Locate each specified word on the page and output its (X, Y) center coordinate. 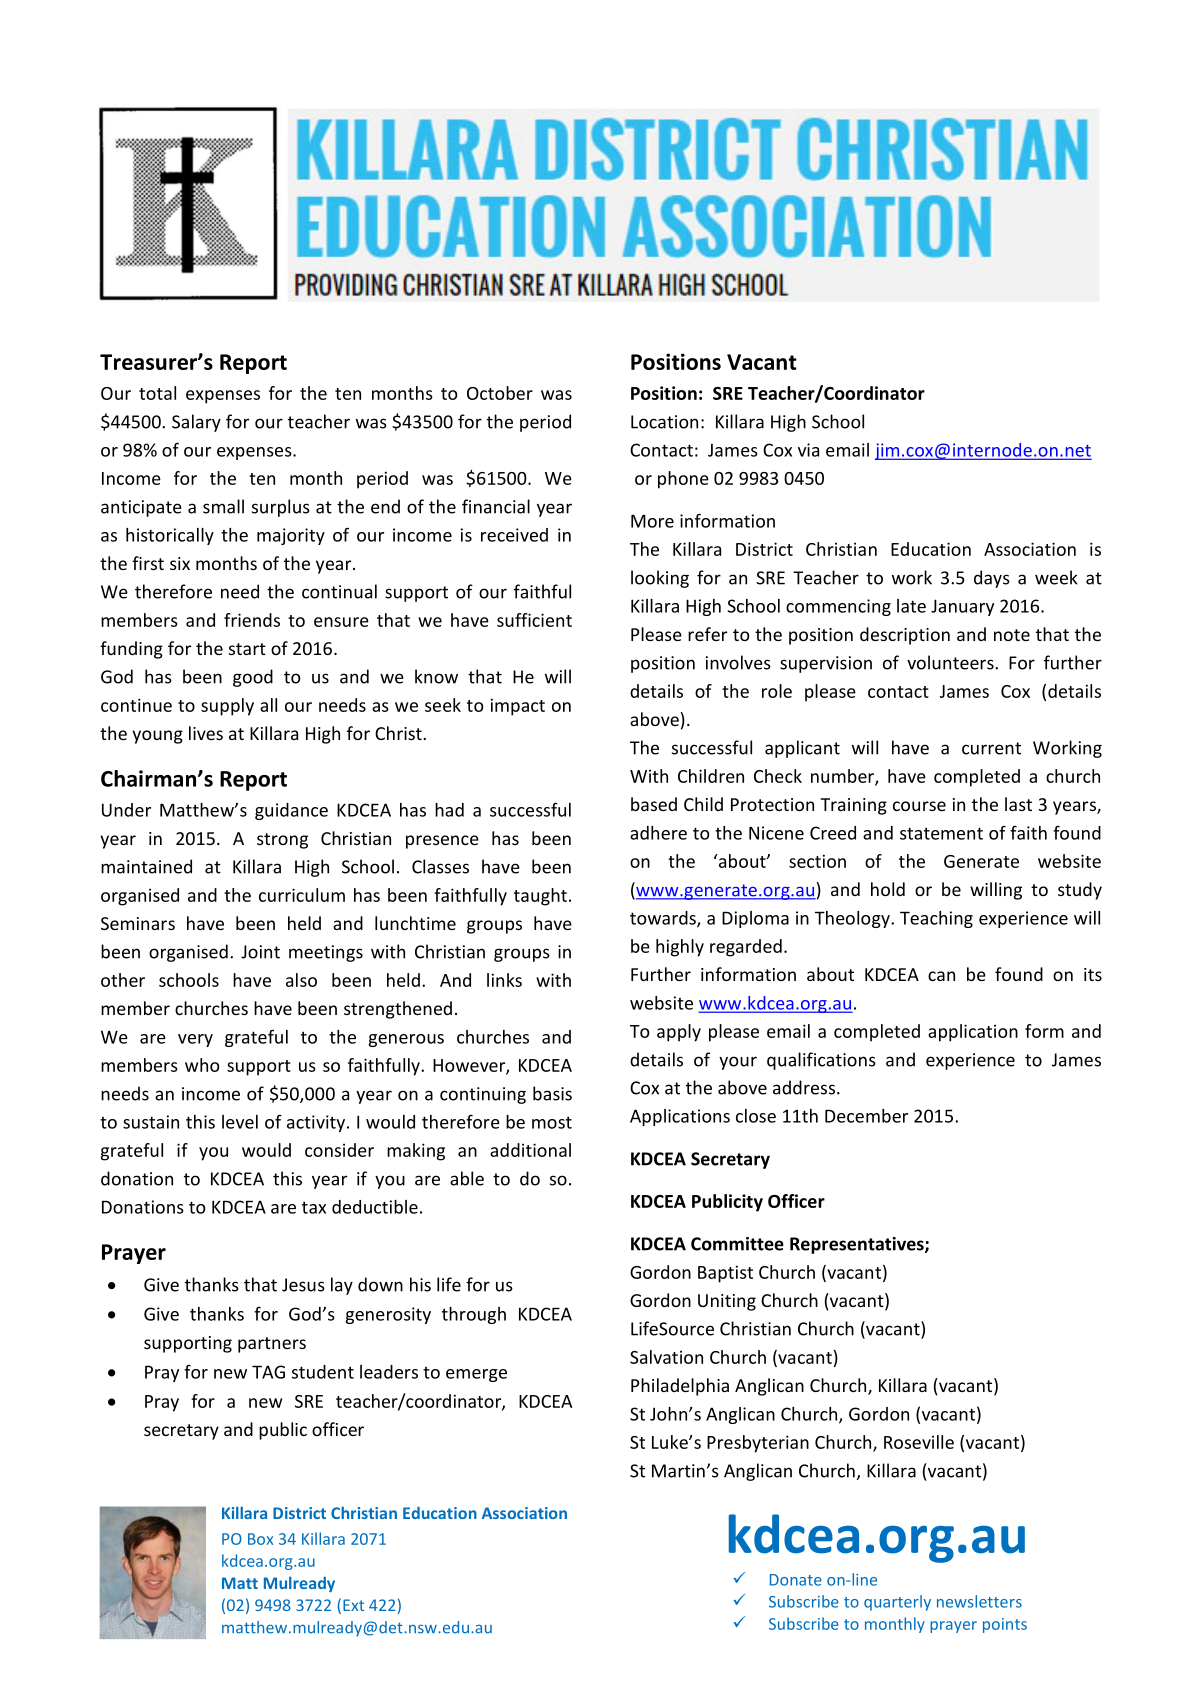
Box (260, 1539)
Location (664, 422)
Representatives (858, 1245)
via (808, 450)
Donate (796, 1580)
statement (941, 833)
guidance (291, 811)
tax (314, 1207)
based (654, 804)
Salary (196, 423)
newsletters (979, 1601)
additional (530, 1150)
